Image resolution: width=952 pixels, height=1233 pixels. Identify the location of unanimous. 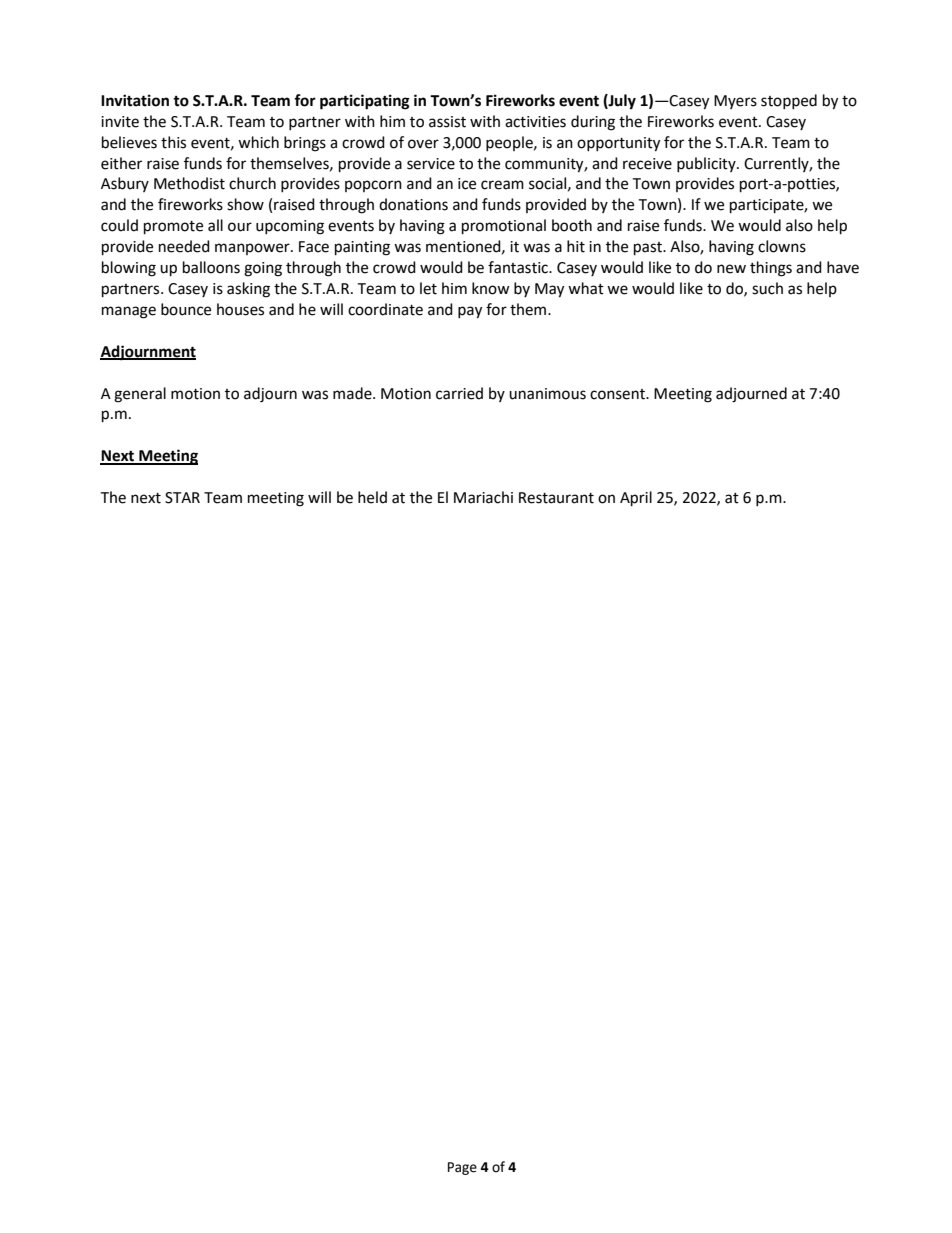
(547, 394).
